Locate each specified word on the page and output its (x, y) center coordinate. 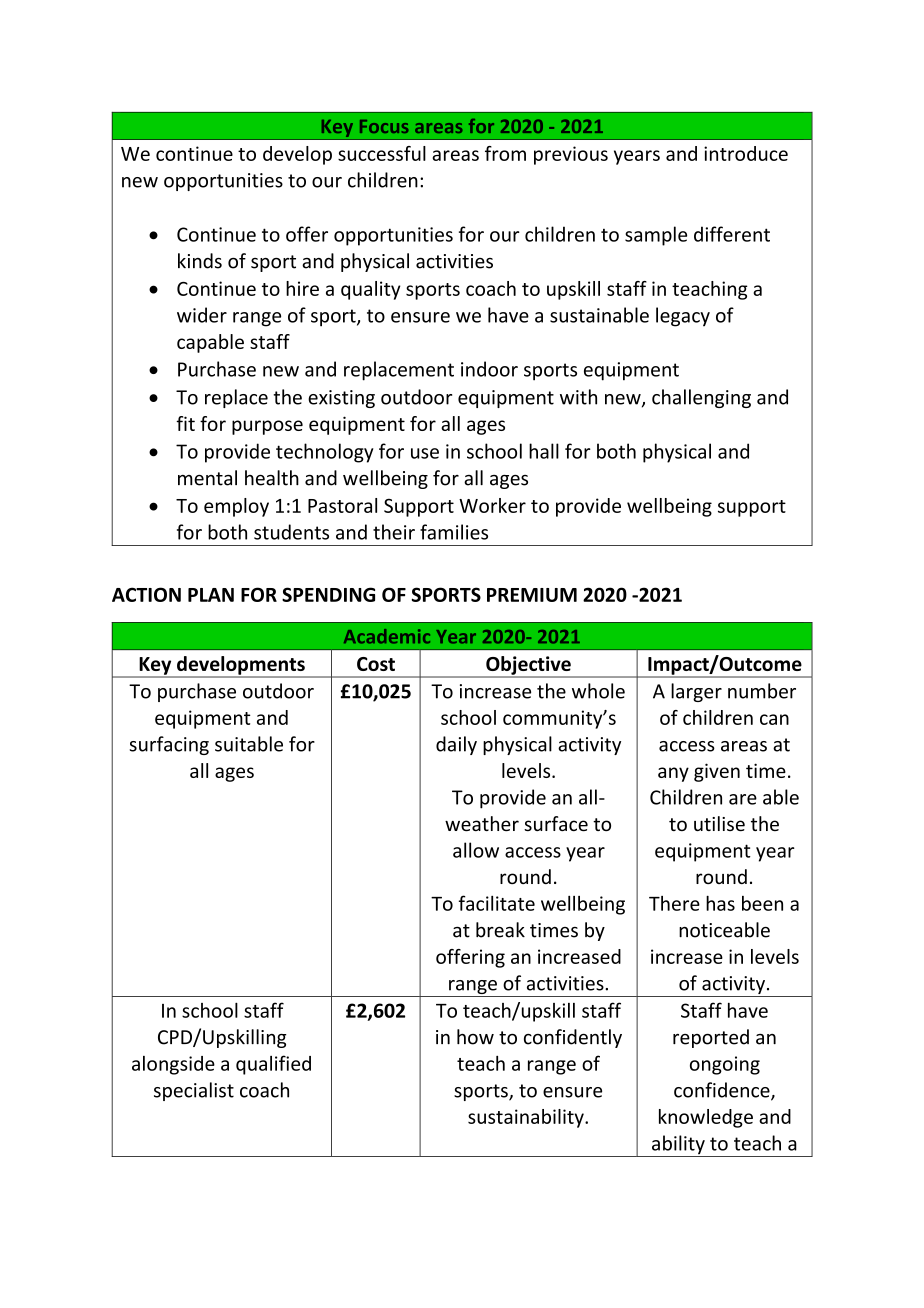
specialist (194, 1091)
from (505, 153)
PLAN (211, 595)
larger (696, 692)
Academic (387, 636)
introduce (746, 153)
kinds (200, 261)
